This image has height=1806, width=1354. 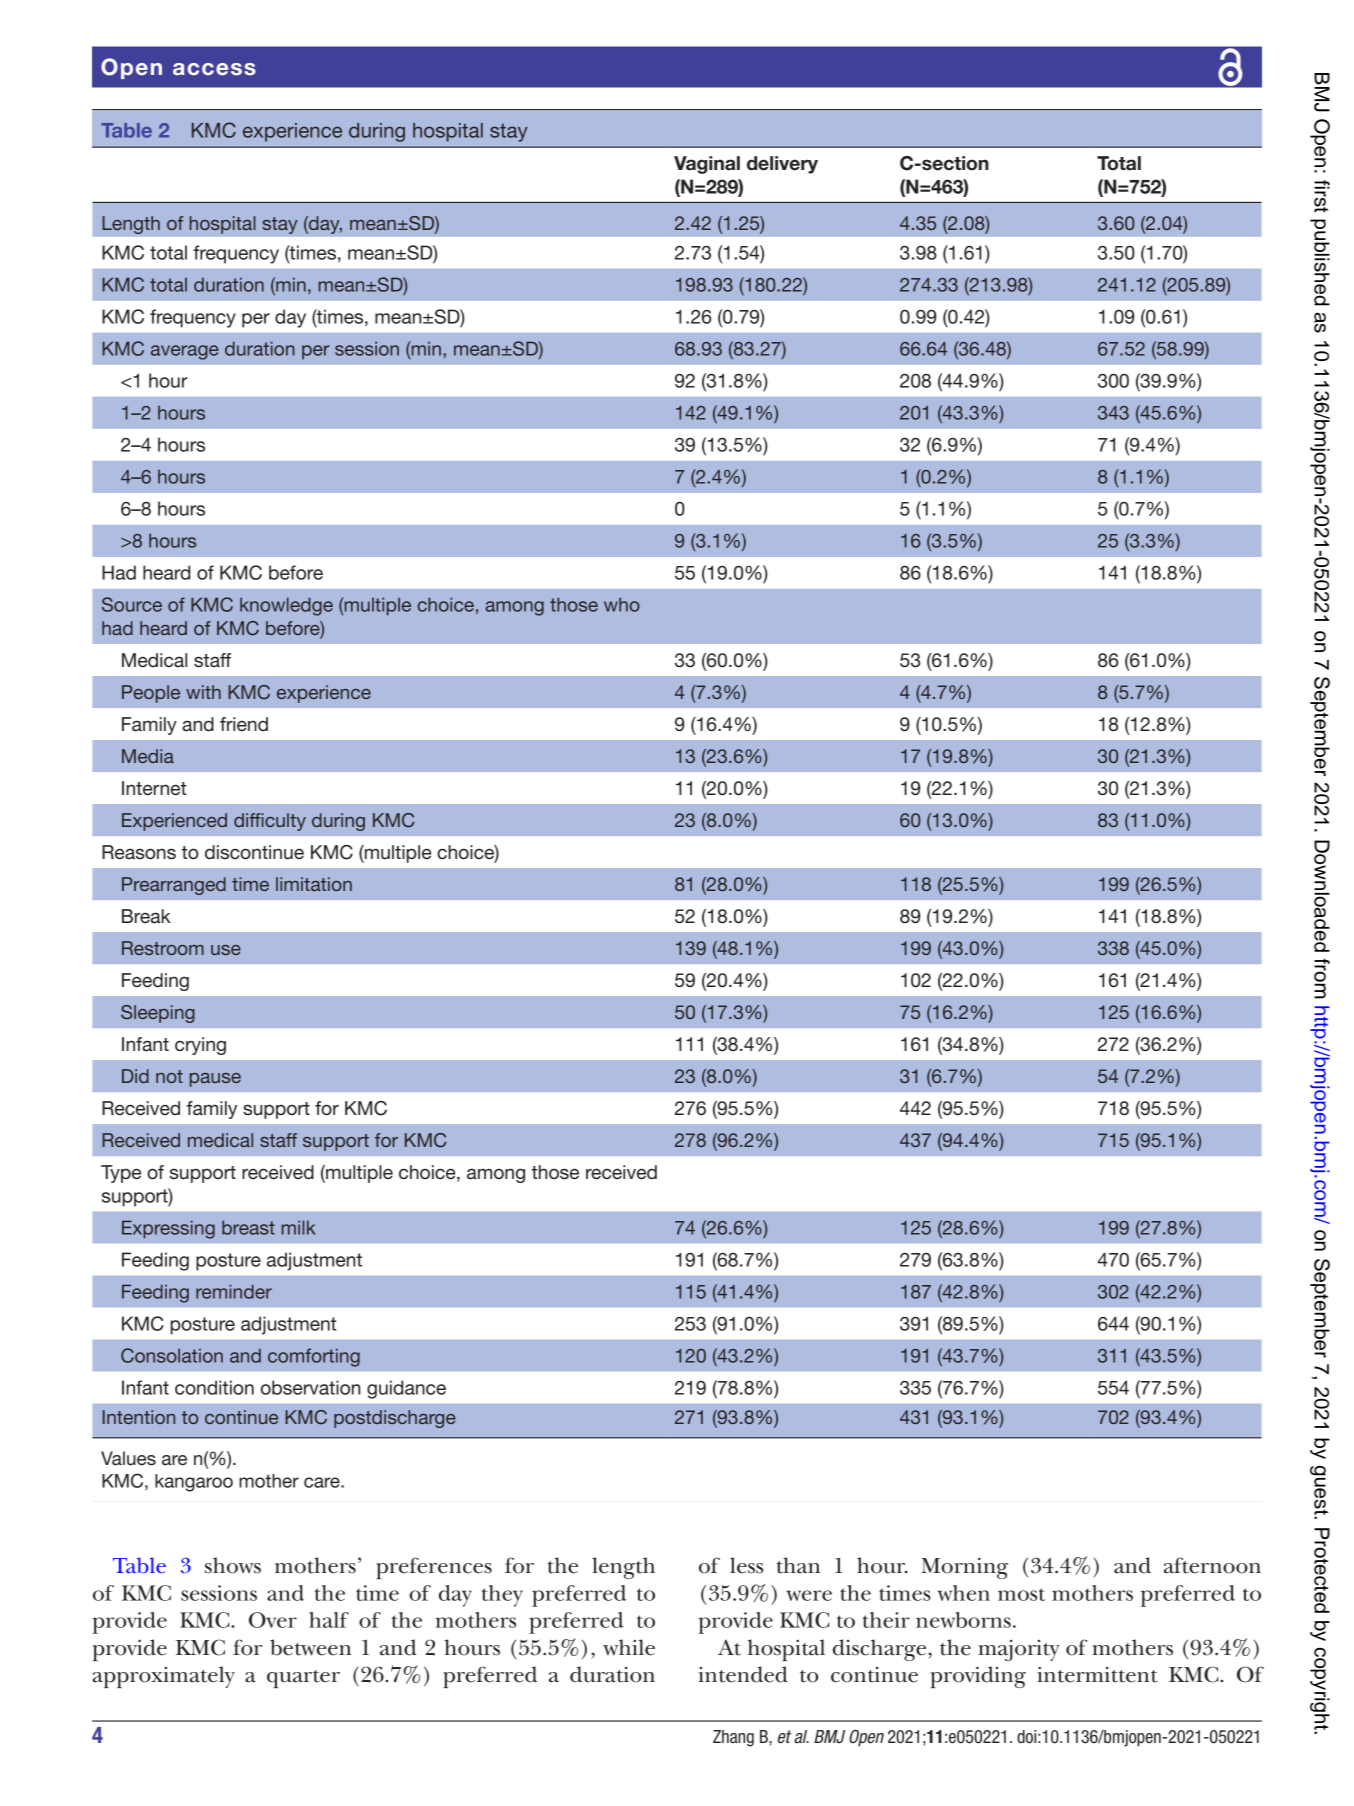 I want to click on difficulty, so click(x=270, y=822).
